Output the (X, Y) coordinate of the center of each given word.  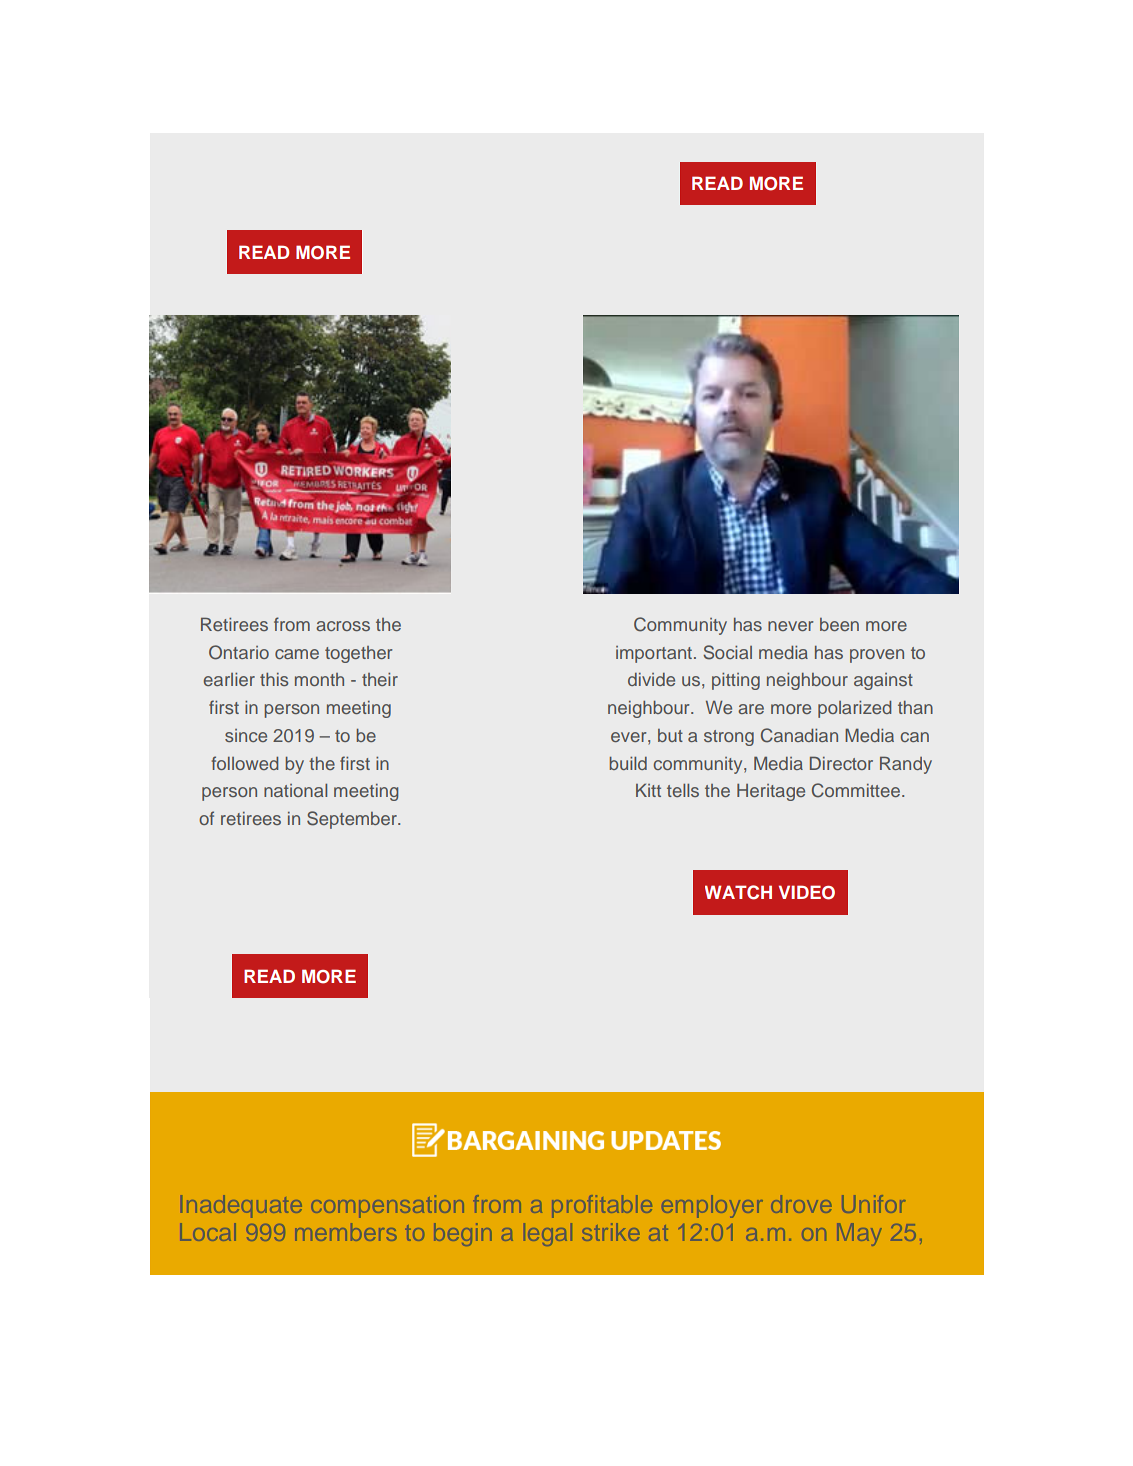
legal (548, 1234)
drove (801, 1204)
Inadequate (241, 1206)
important (654, 654)
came (297, 654)
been (839, 624)
